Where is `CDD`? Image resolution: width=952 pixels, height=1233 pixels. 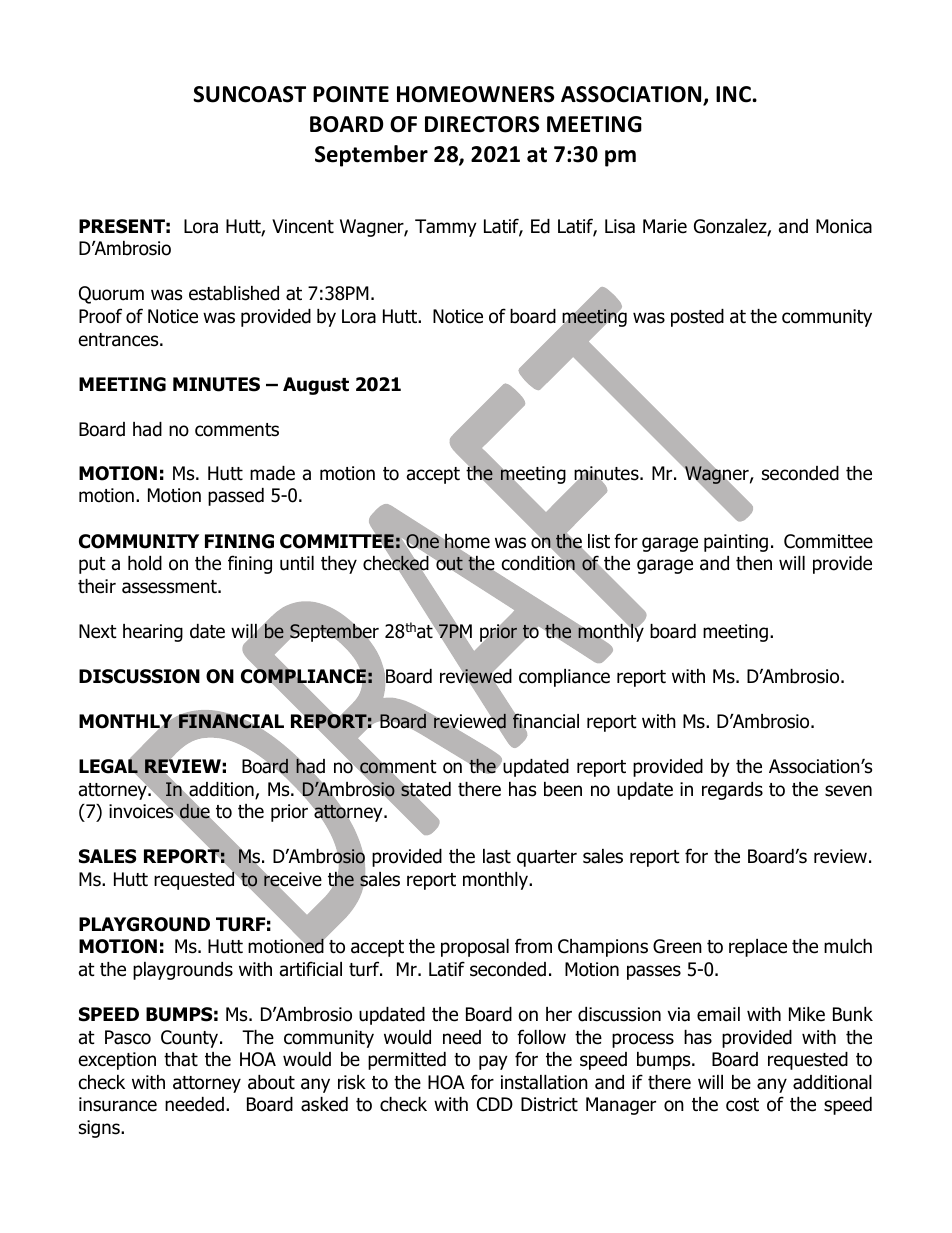
CDD is located at coordinates (495, 1104).
